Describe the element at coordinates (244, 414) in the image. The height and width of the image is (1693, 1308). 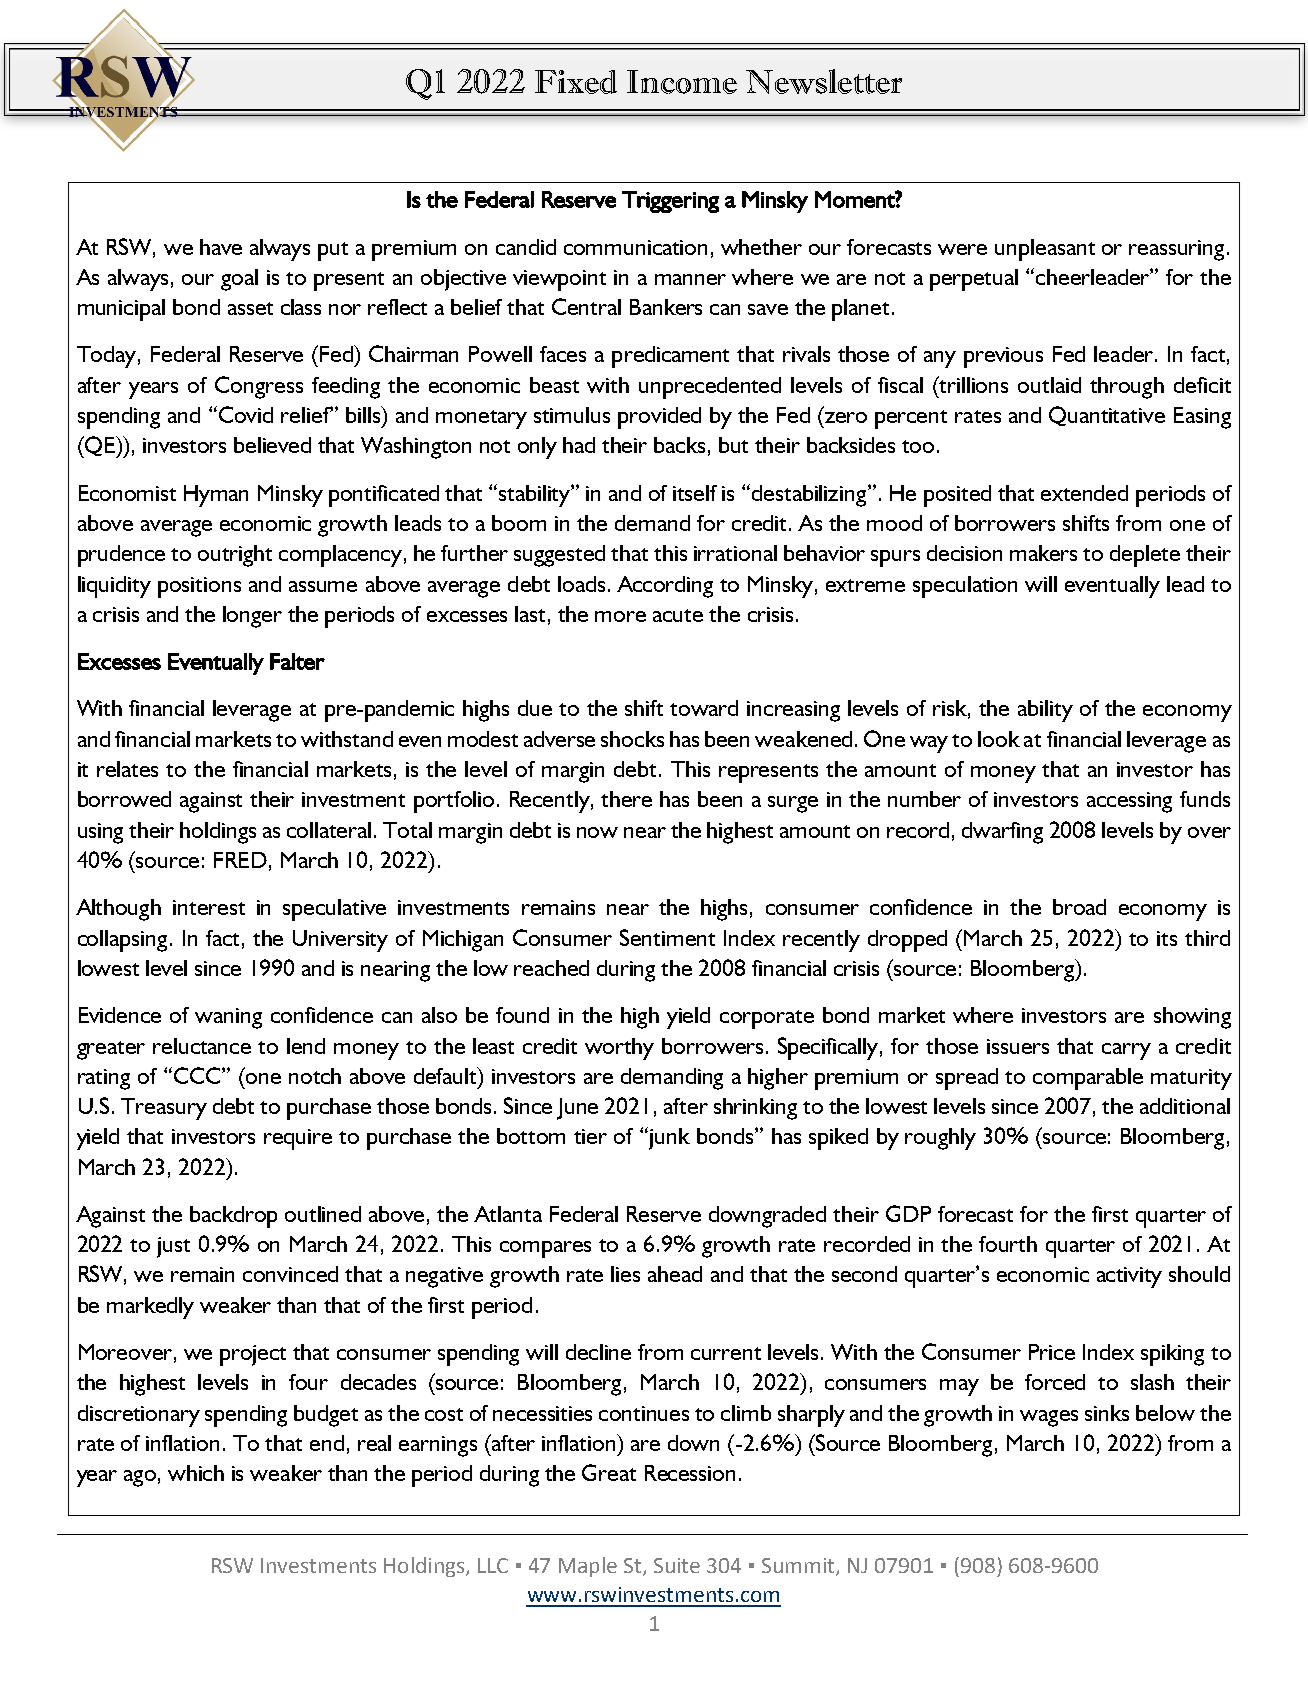
I see `Covid` at that location.
